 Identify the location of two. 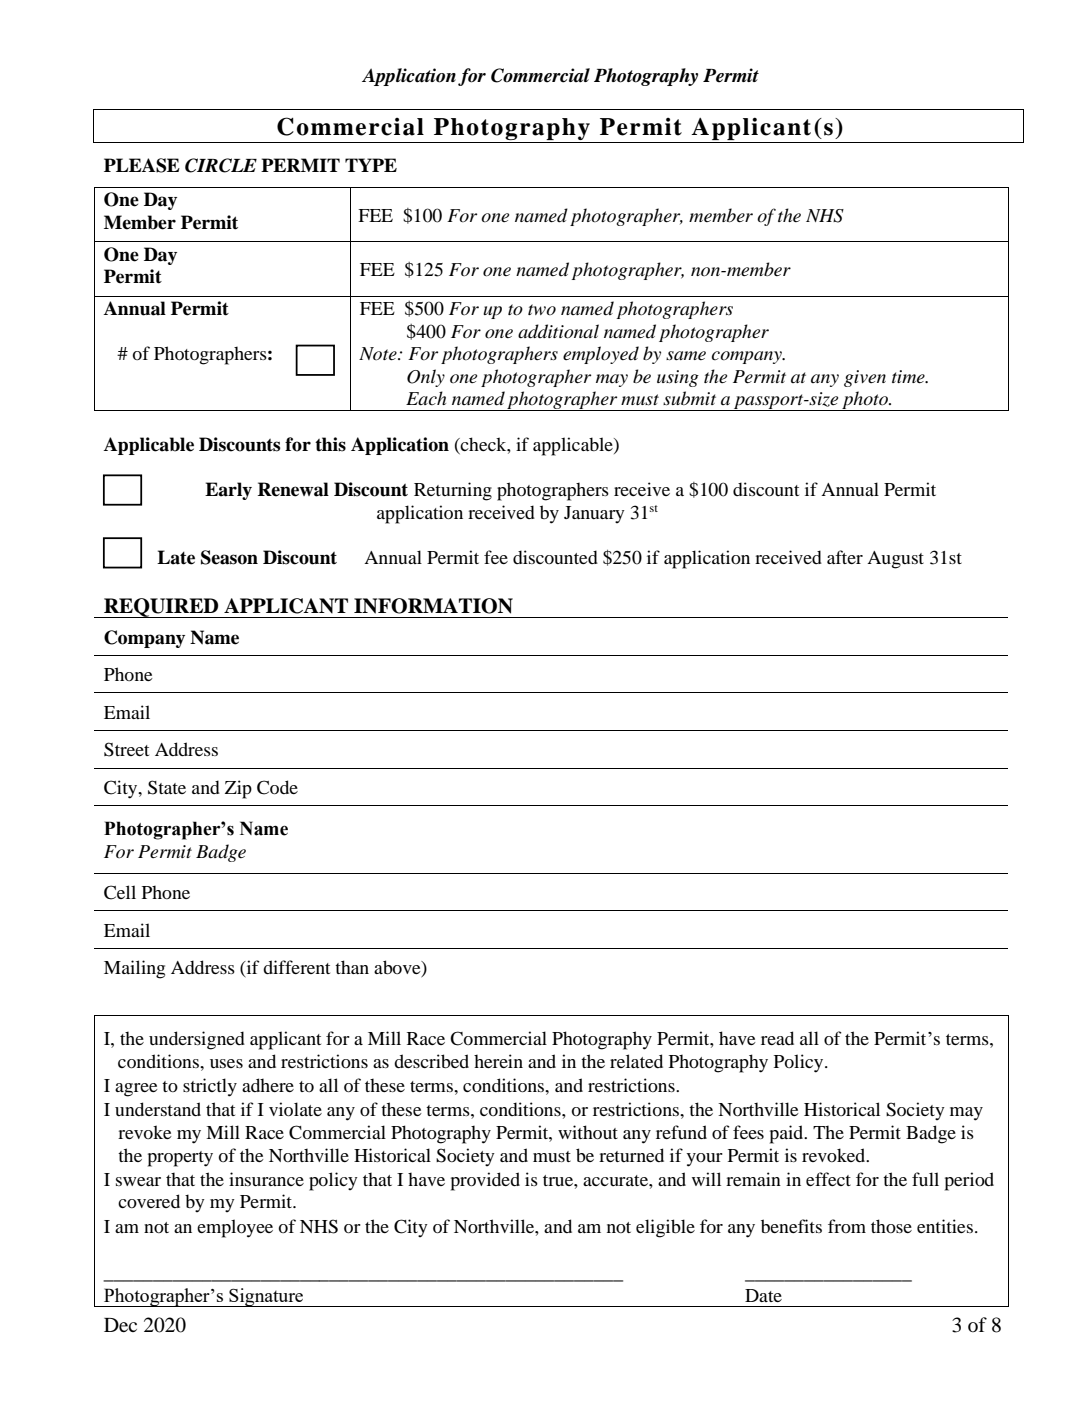
(542, 310).
